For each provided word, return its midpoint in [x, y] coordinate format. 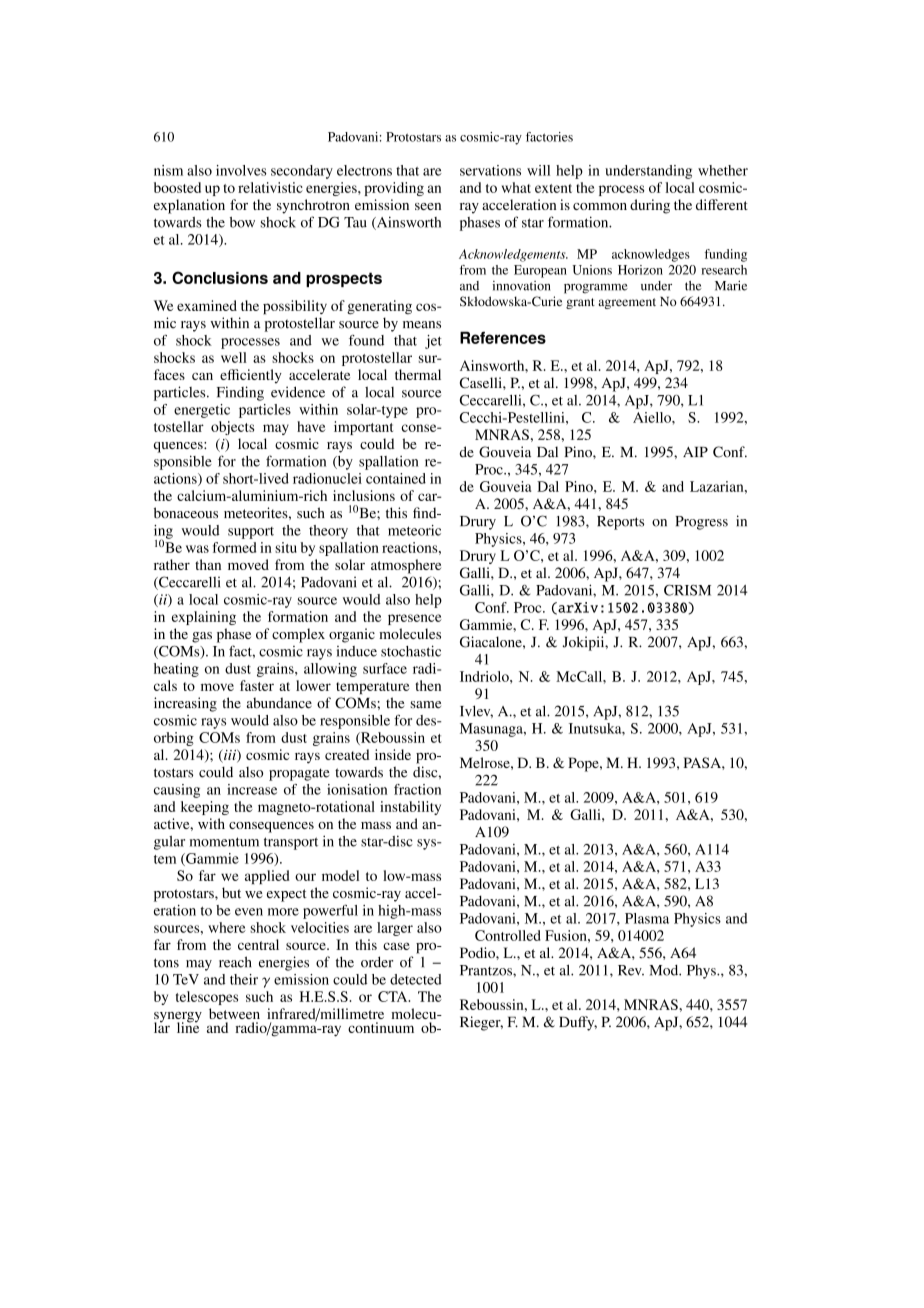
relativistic [270, 187]
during [650, 206]
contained [396, 478]
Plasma [647, 918]
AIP [695, 452]
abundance [279, 703]
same [425, 705]
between [234, 1013]
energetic [202, 411]
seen [428, 206]
